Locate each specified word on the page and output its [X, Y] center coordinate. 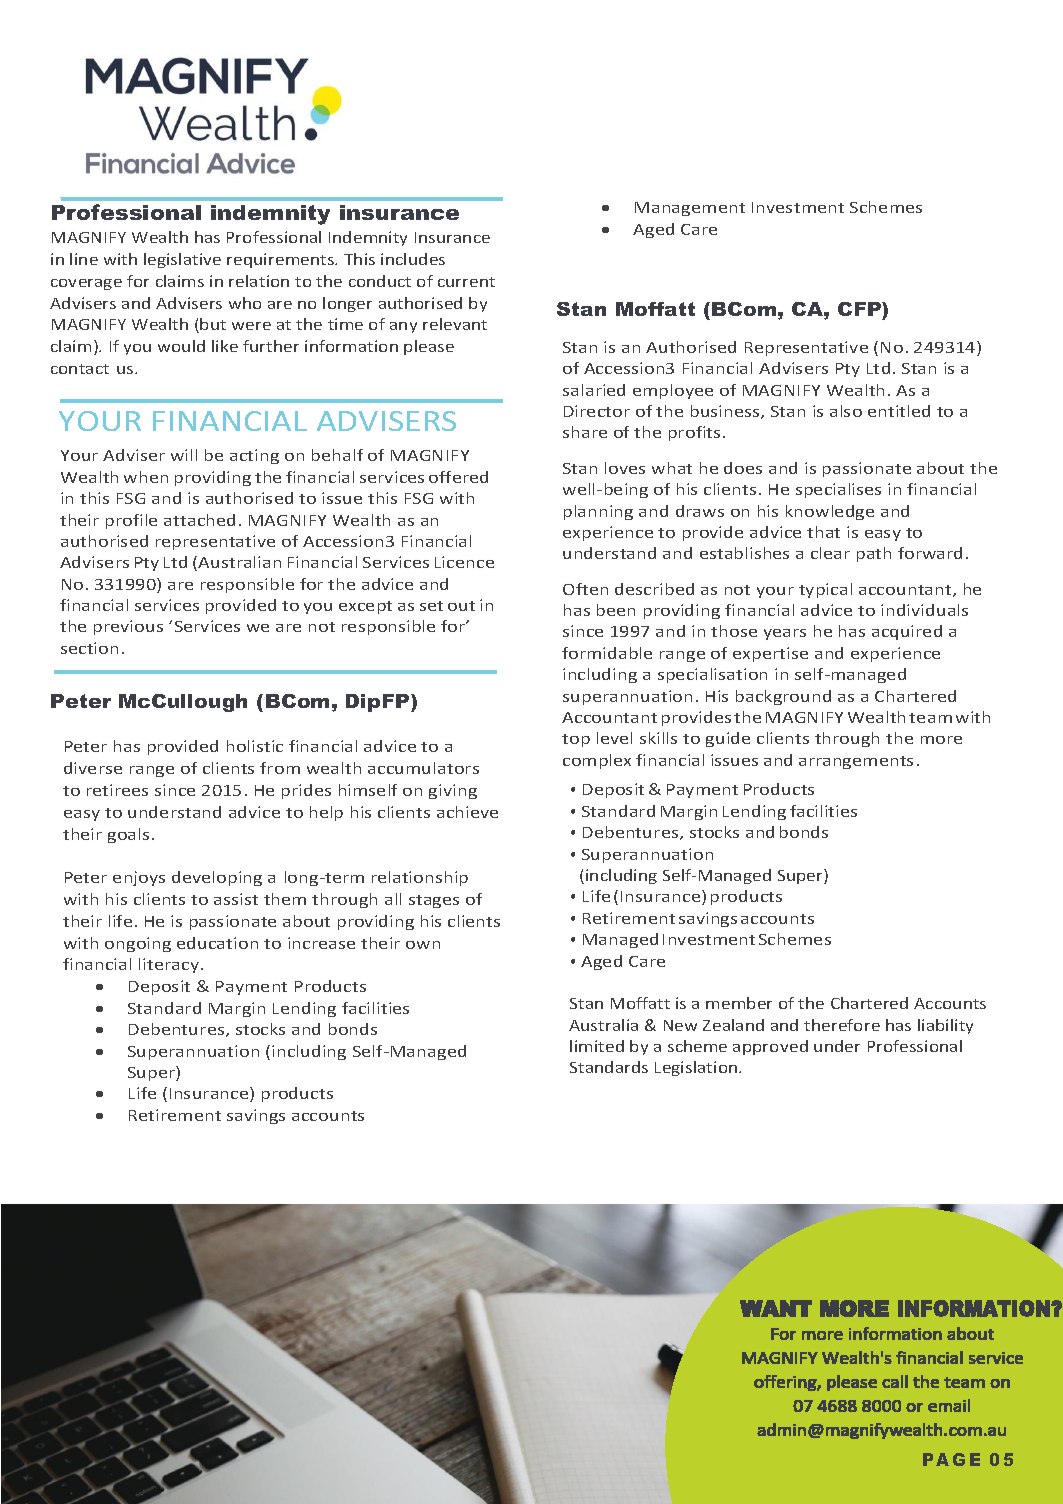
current [466, 282]
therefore [842, 1025]
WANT [776, 1308]
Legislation [697, 1068]
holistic [255, 746]
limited [597, 1046]
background [783, 697]
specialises [838, 490]
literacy [169, 965]
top [576, 740]
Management [690, 209]
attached [199, 520]
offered [458, 477]
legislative [182, 260]
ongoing [138, 944]
